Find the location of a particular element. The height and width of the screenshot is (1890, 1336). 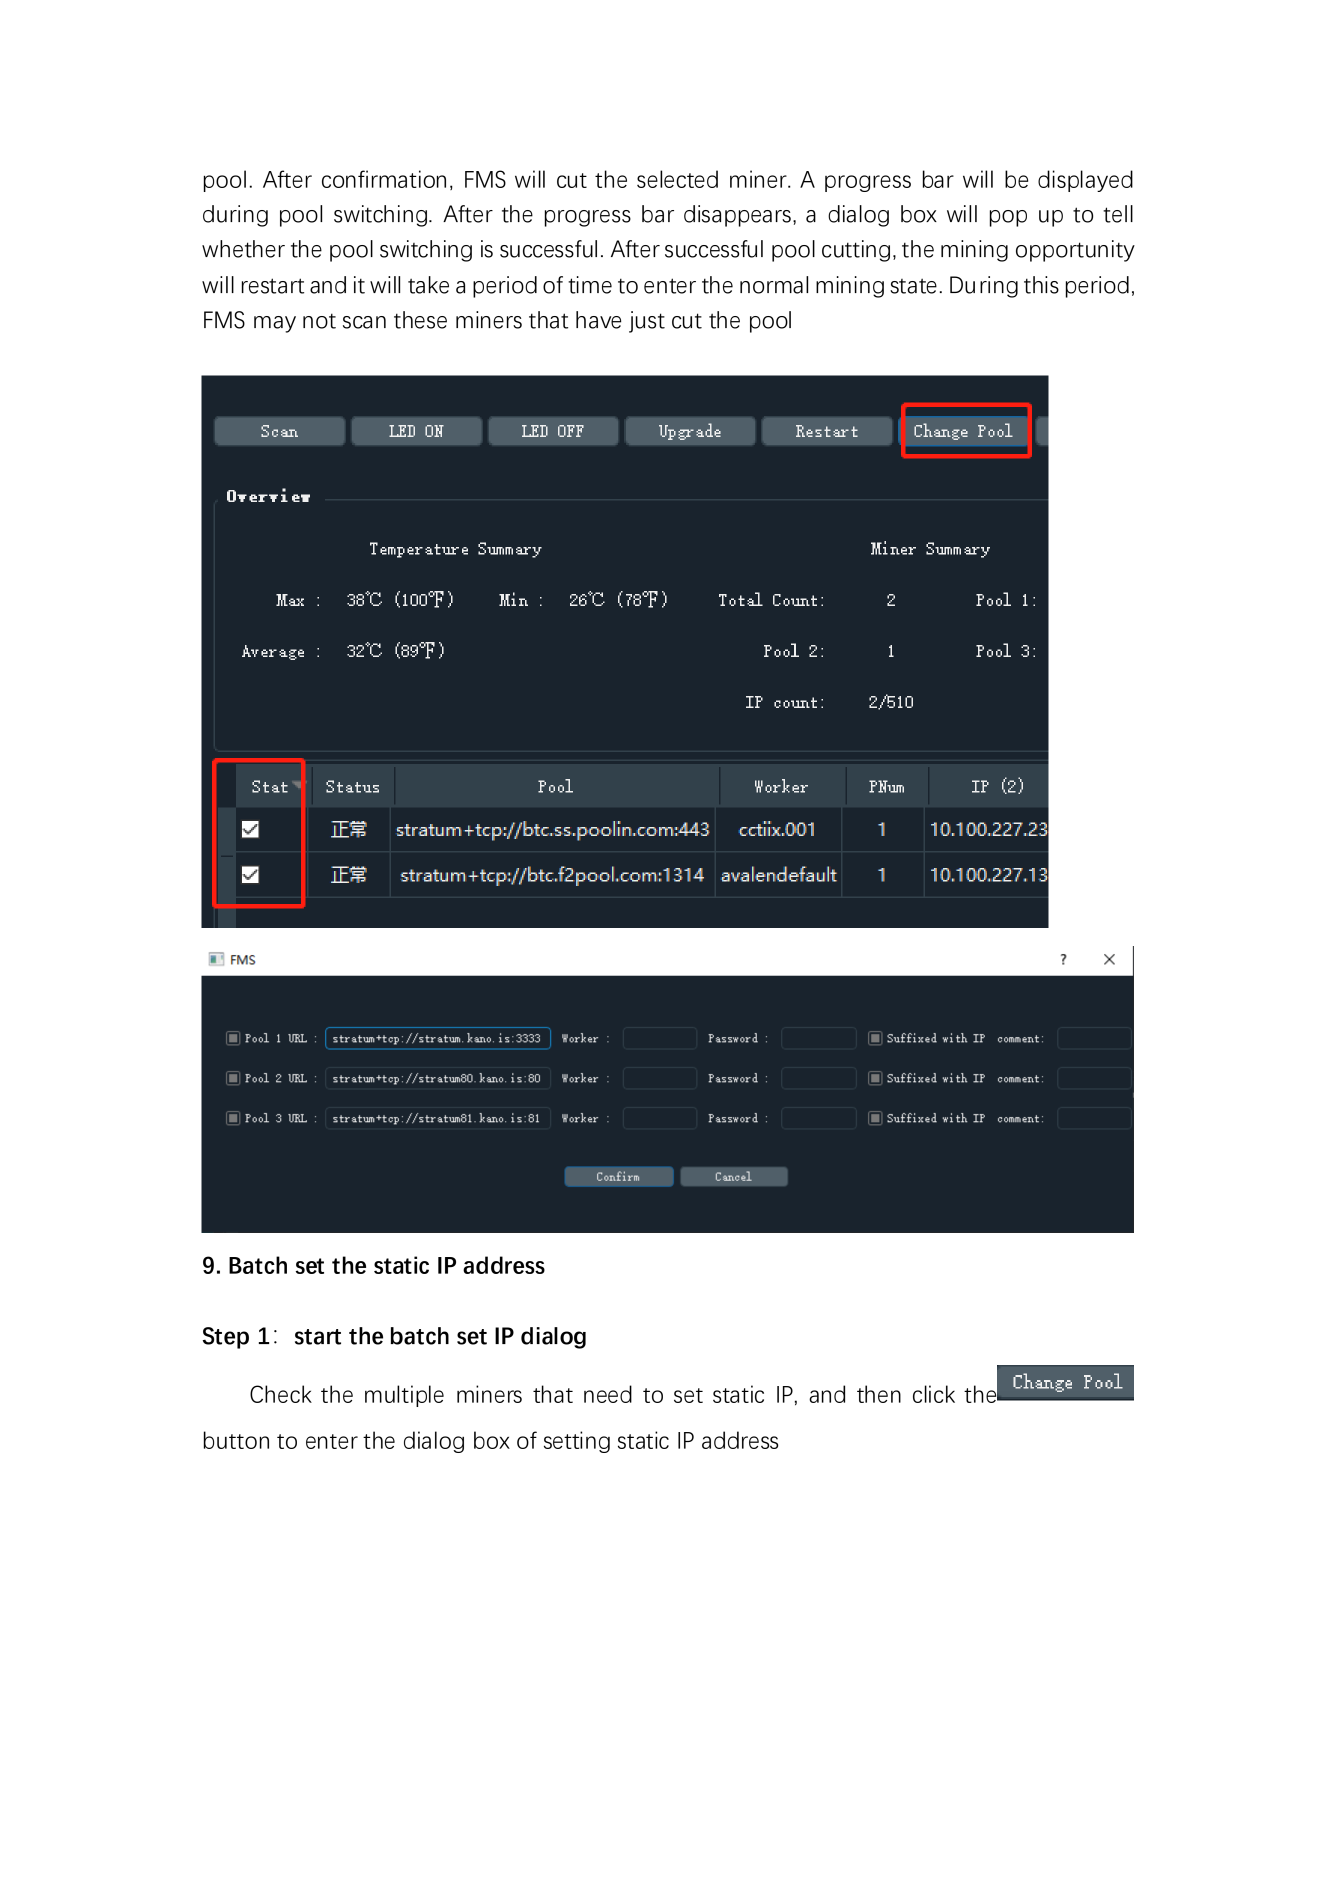

selected is located at coordinates (677, 179).
